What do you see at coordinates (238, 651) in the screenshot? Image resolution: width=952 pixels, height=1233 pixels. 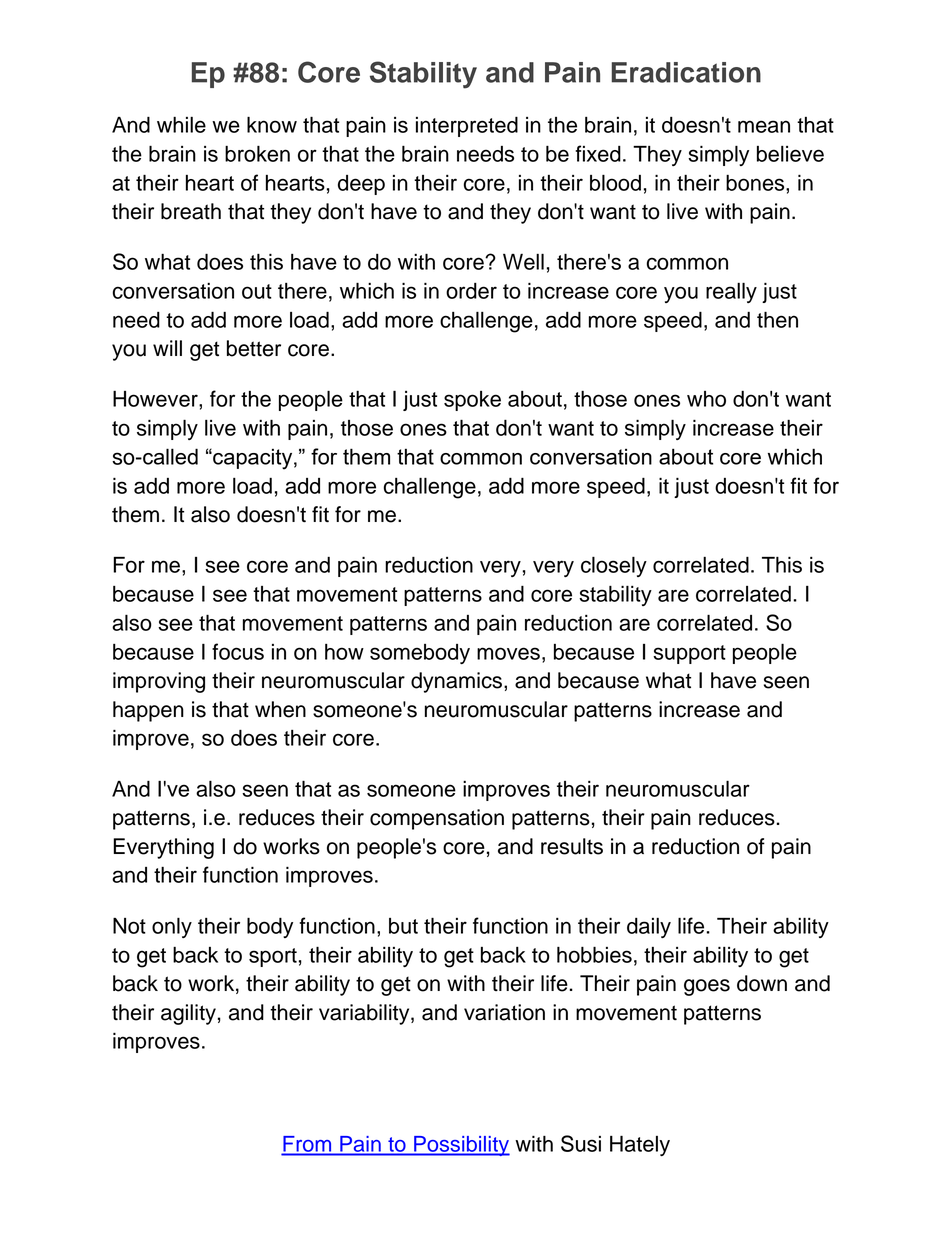 I see `focus` at bounding box center [238, 651].
